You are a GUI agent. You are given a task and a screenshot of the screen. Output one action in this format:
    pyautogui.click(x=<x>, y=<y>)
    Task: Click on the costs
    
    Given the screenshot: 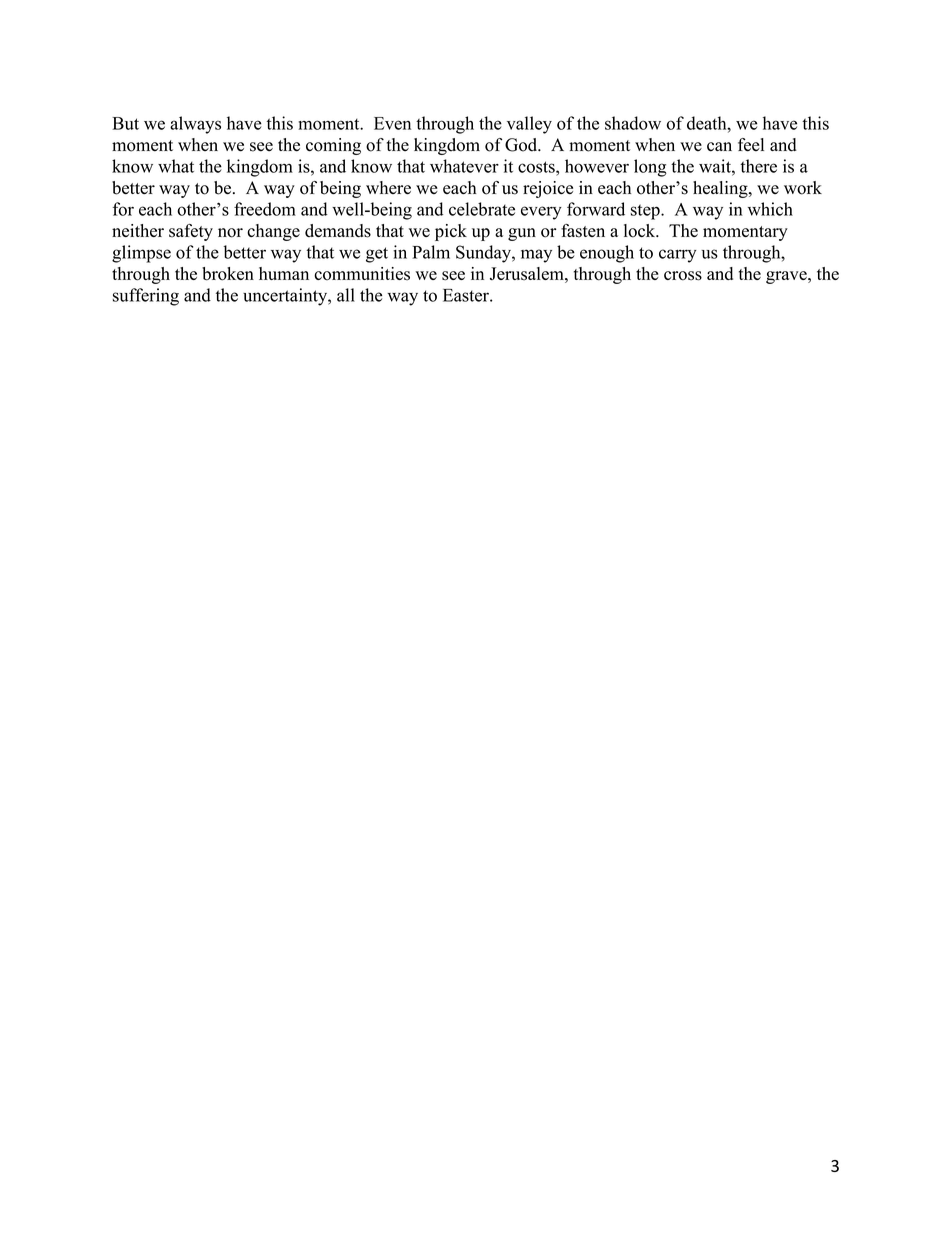 What is the action you would take?
    pyautogui.click(x=537, y=167)
